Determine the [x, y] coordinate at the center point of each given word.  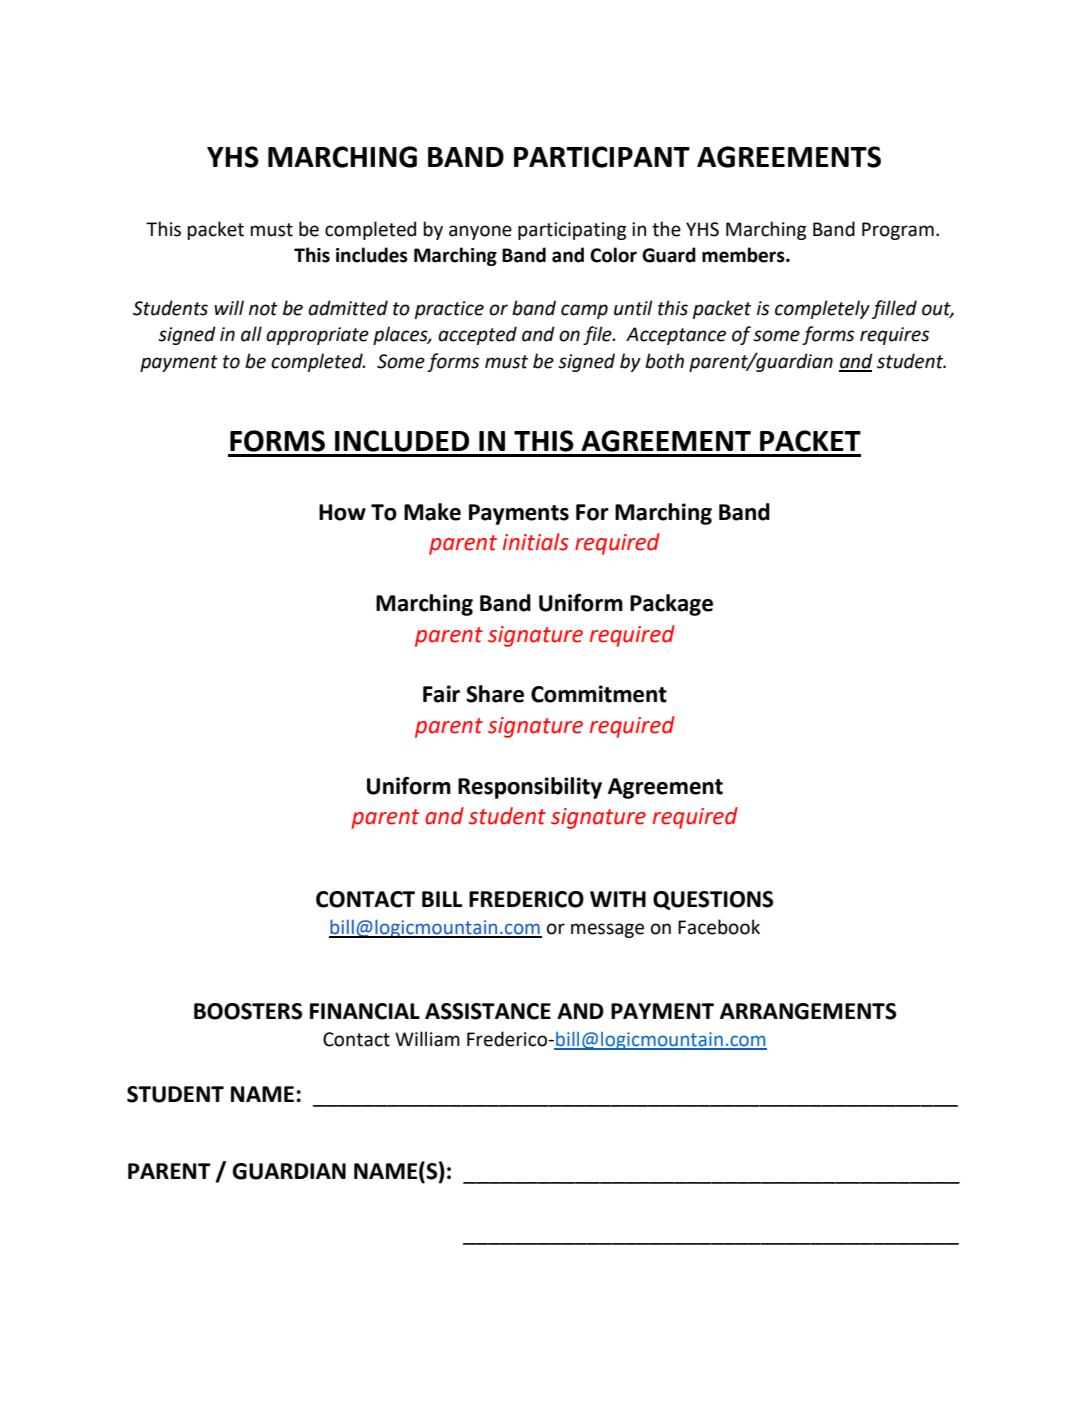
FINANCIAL [365, 1011]
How [342, 512]
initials [536, 542]
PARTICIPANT [602, 157]
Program [898, 231]
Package [671, 605]
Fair [441, 694]
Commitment [599, 694]
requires [894, 336]
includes [372, 255]
